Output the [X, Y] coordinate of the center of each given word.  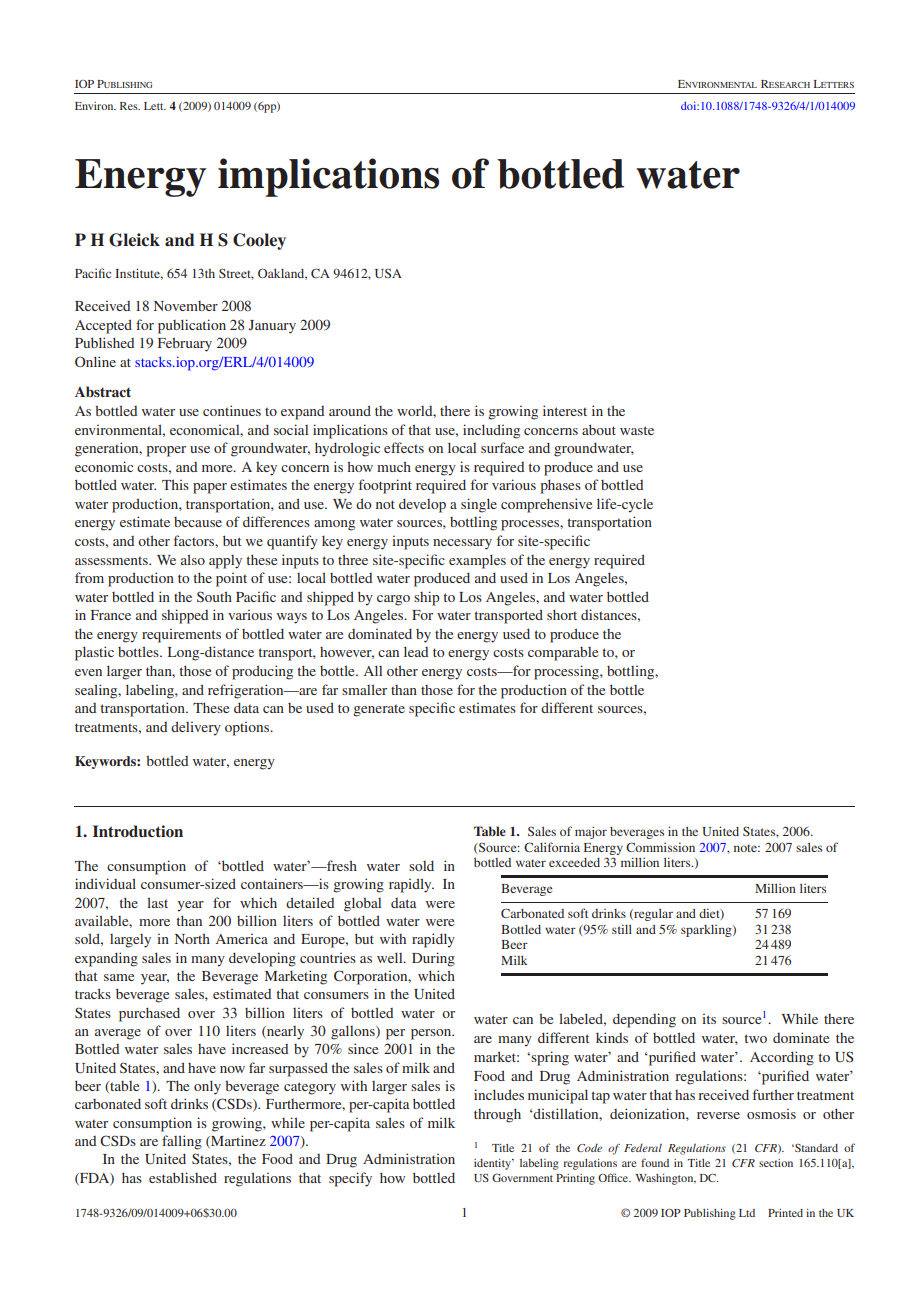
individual [105, 883]
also [193, 559]
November [186, 306]
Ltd [747, 1213]
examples [477, 561]
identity [493, 1164]
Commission [660, 847]
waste [637, 430]
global [362, 904]
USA [388, 273]
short [562, 614]
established [183, 1177]
